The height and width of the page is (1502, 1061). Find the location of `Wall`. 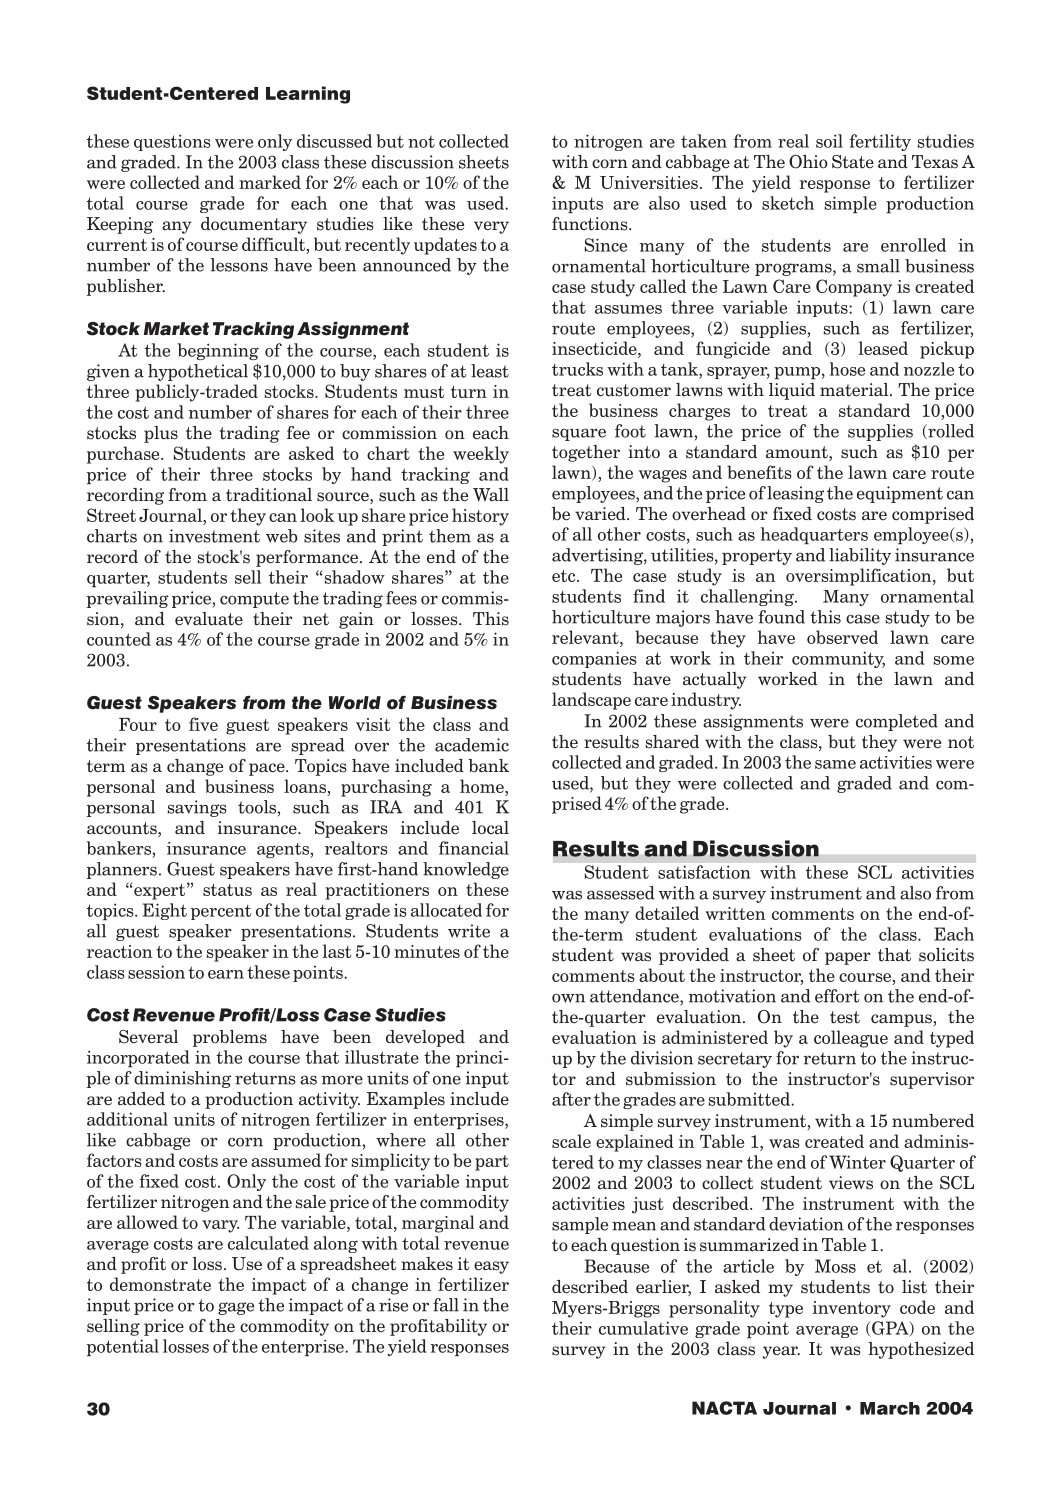

Wall is located at coordinates (491, 495).
